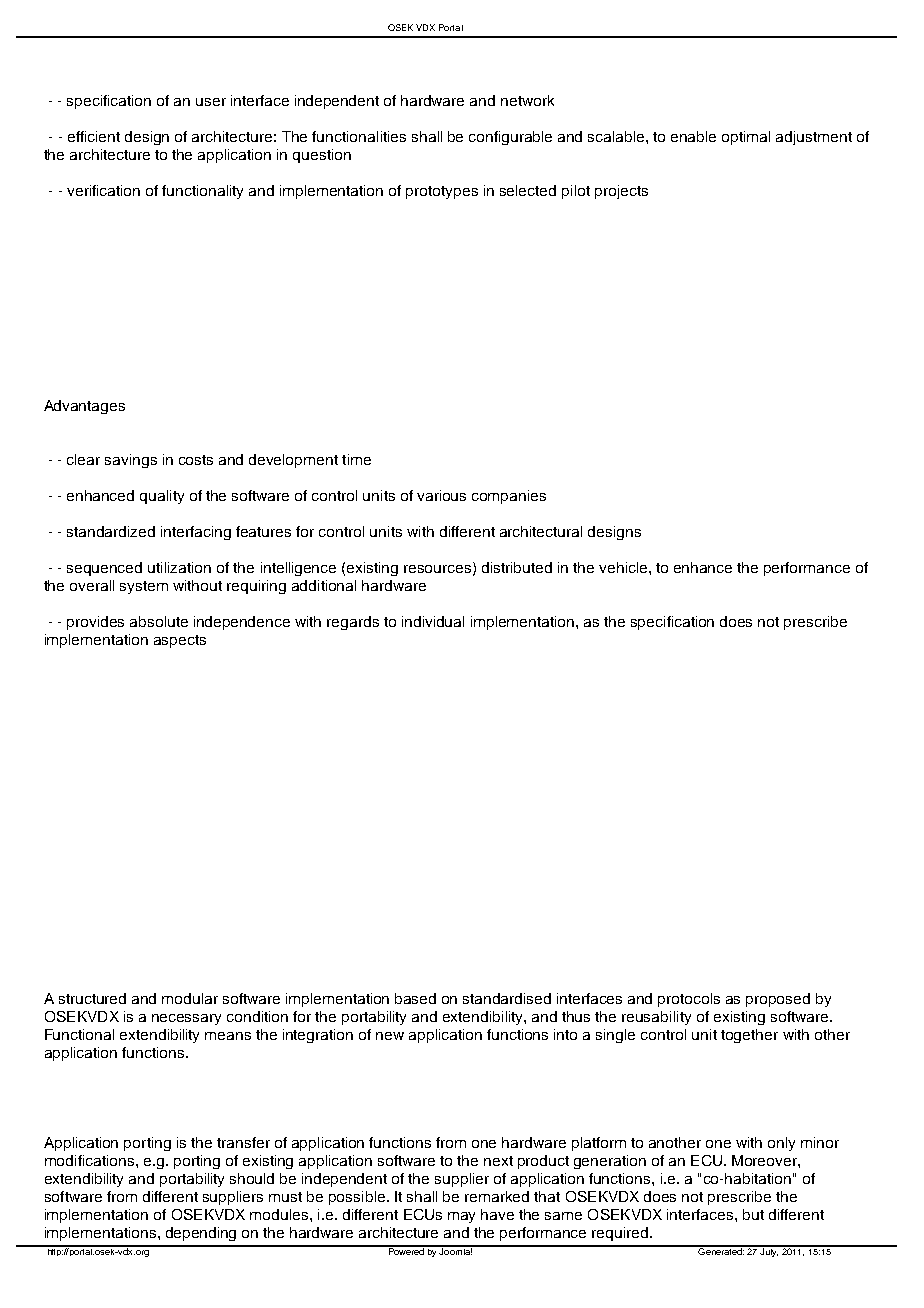 This screenshot has width=924, height=1308. I want to click on optimal, so click(746, 138).
